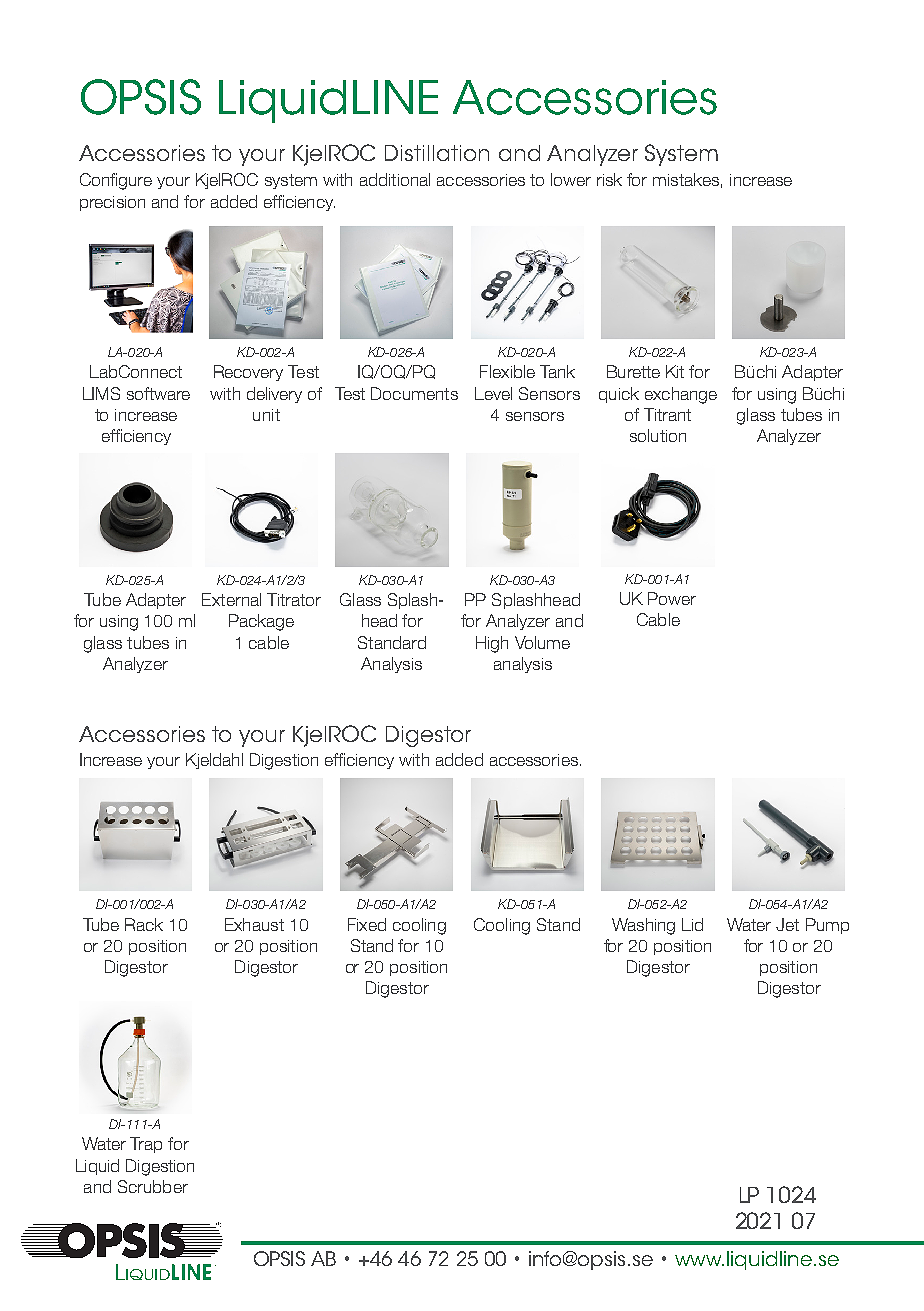 The height and width of the document is (1311, 924). What do you see at coordinates (153, 1186) in the document?
I see `Scrubber` at bounding box center [153, 1186].
